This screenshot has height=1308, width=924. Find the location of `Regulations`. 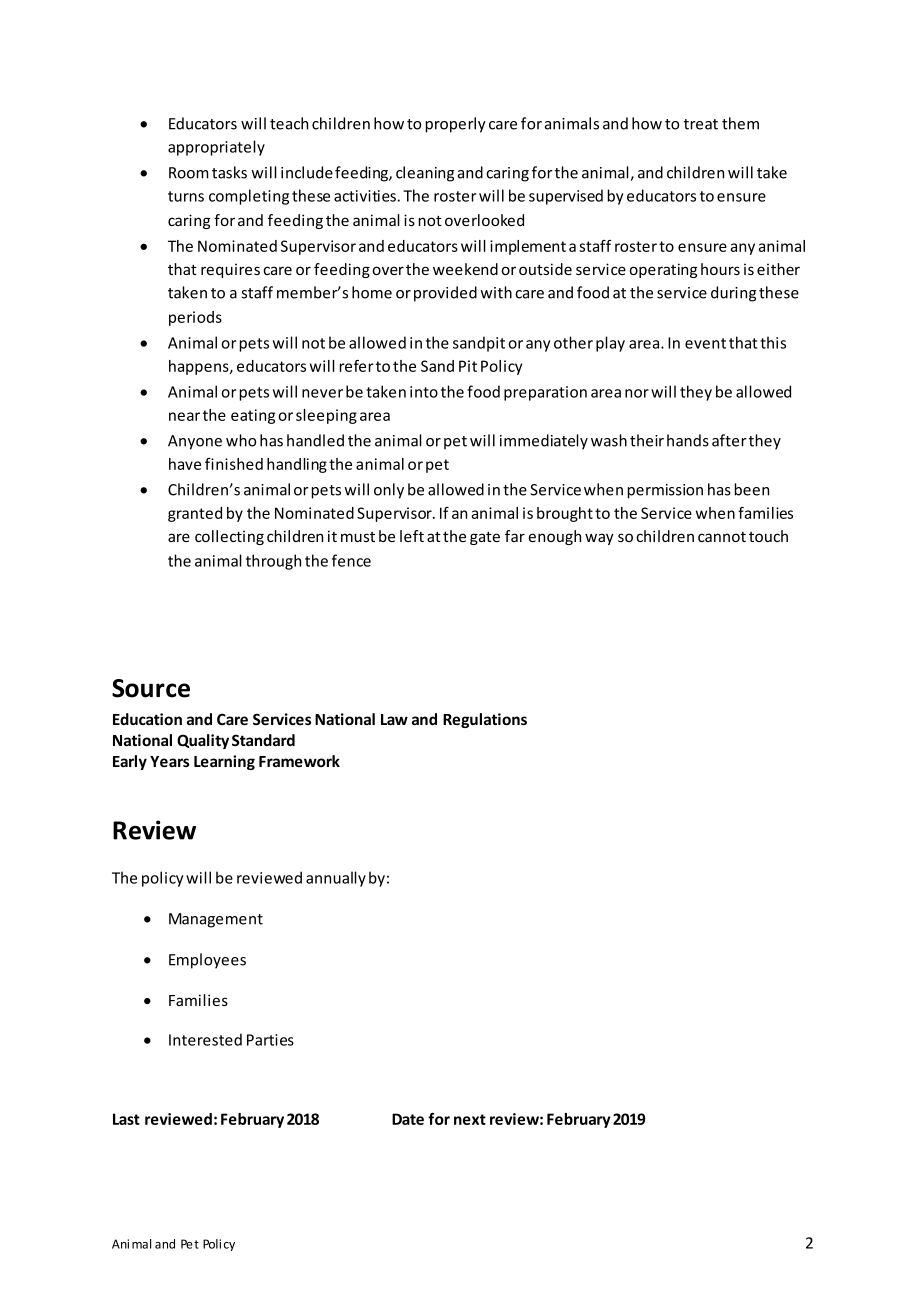

Regulations is located at coordinates (485, 720).
